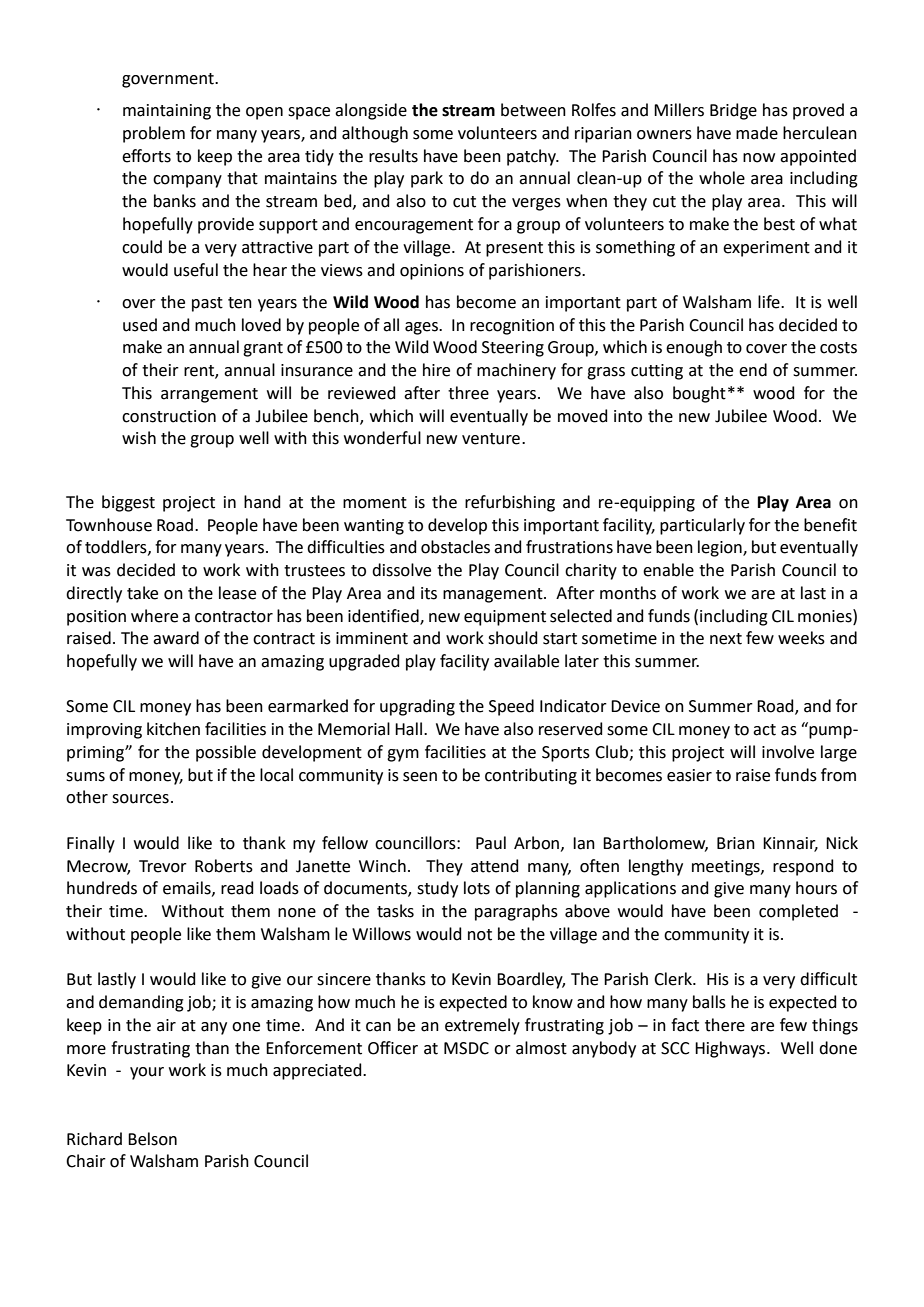 The image size is (924, 1307). Describe the element at coordinates (427, 179) in the image. I see `park` at that location.
